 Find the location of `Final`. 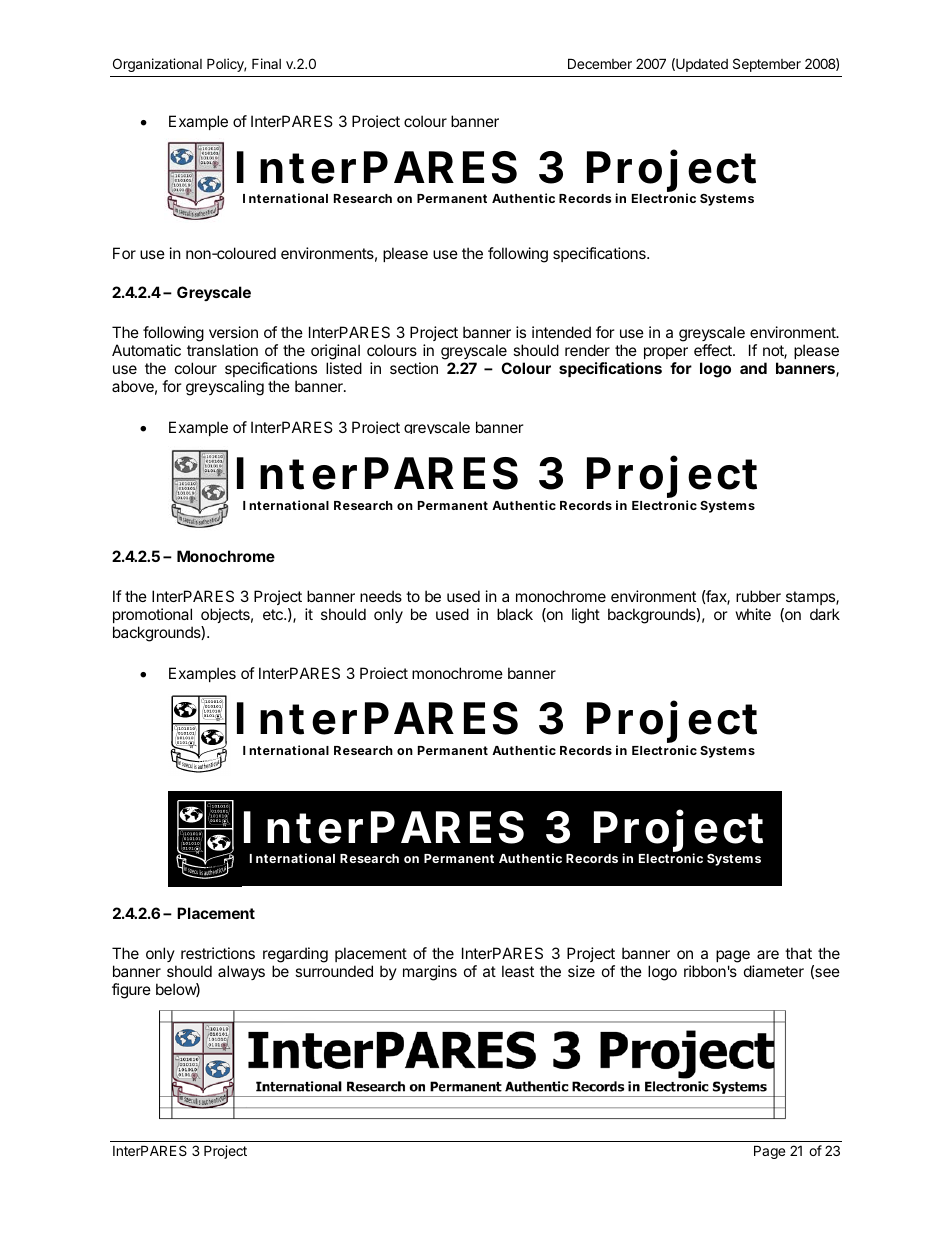

Final is located at coordinates (266, 63).
